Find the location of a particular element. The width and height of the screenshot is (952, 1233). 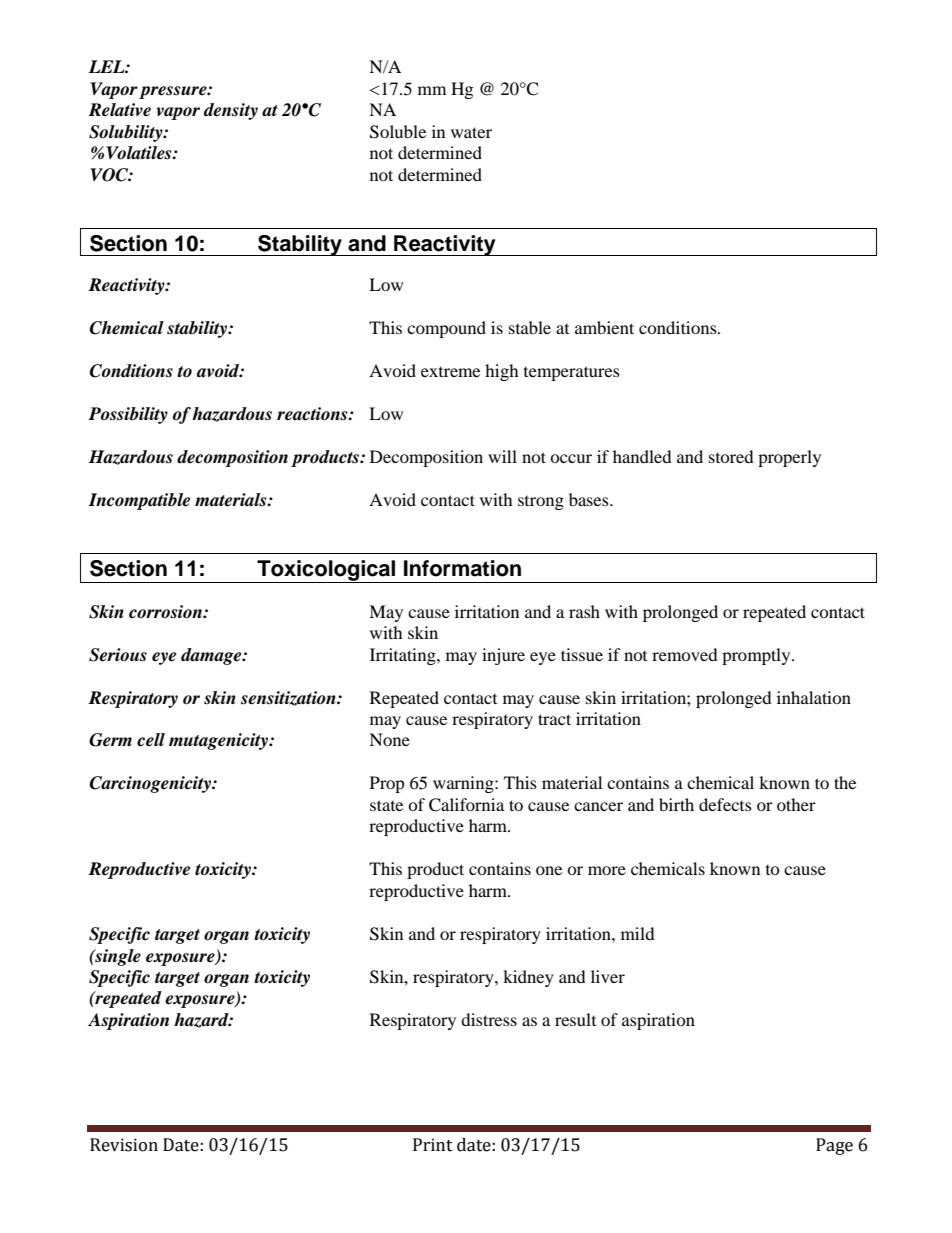

single is located at coordinates (117, 957).
